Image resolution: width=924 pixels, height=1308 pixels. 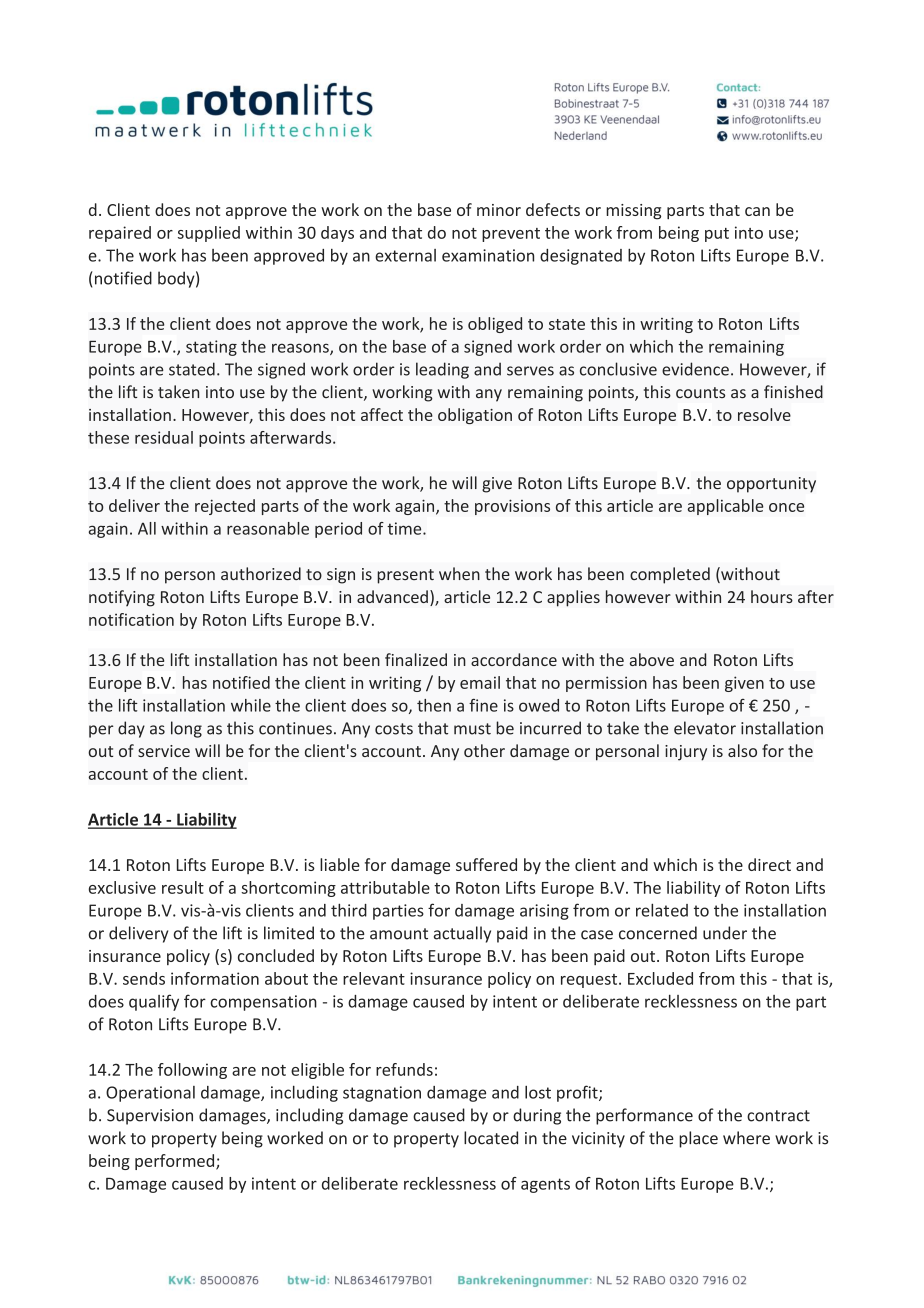 I want to click on place, so click(x=698, y=1139).
